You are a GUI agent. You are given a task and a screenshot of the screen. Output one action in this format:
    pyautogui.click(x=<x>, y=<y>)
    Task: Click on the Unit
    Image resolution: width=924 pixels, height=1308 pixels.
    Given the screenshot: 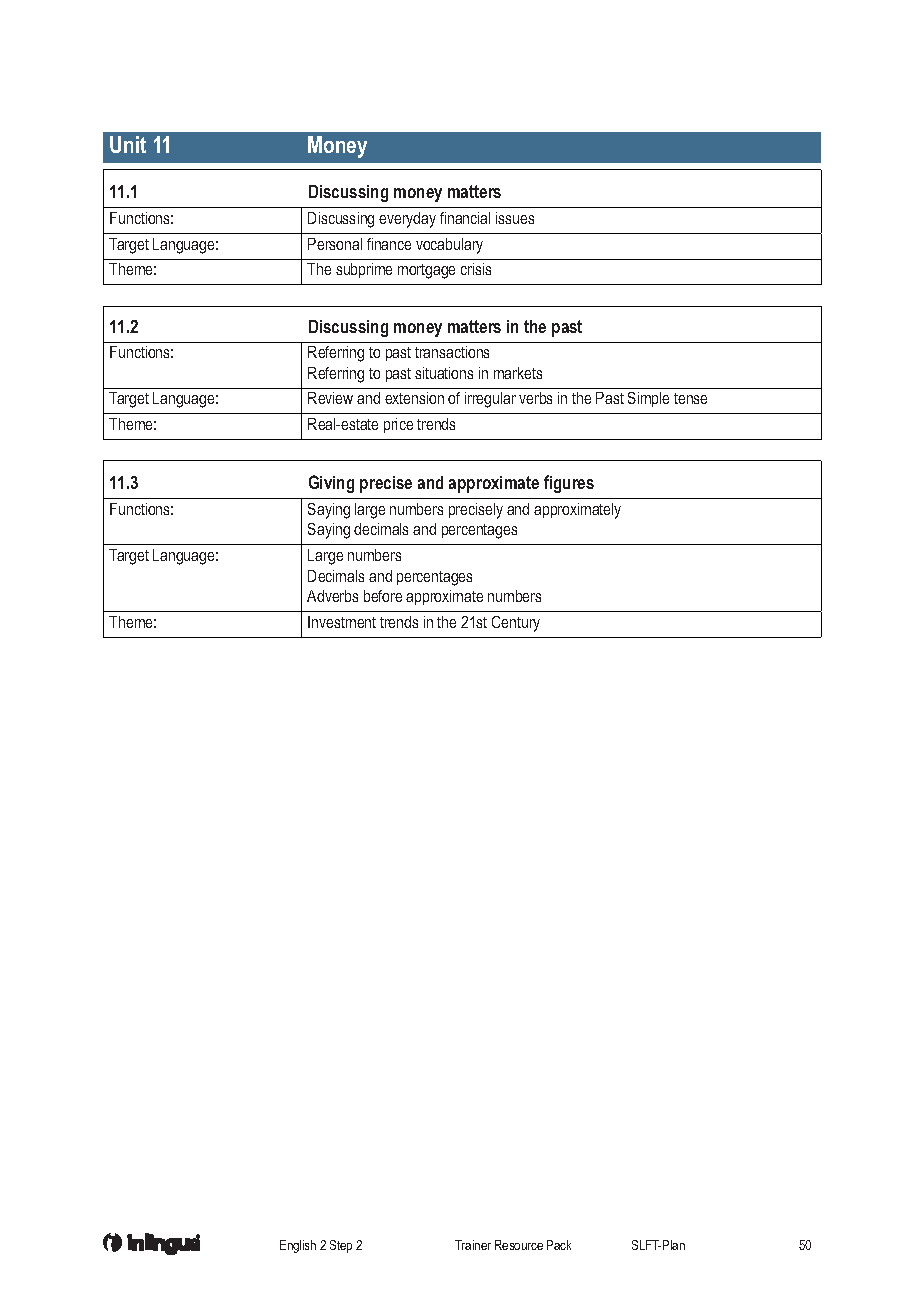 What is the action you would take?
    pyautogui.click(x=128, y=144)
